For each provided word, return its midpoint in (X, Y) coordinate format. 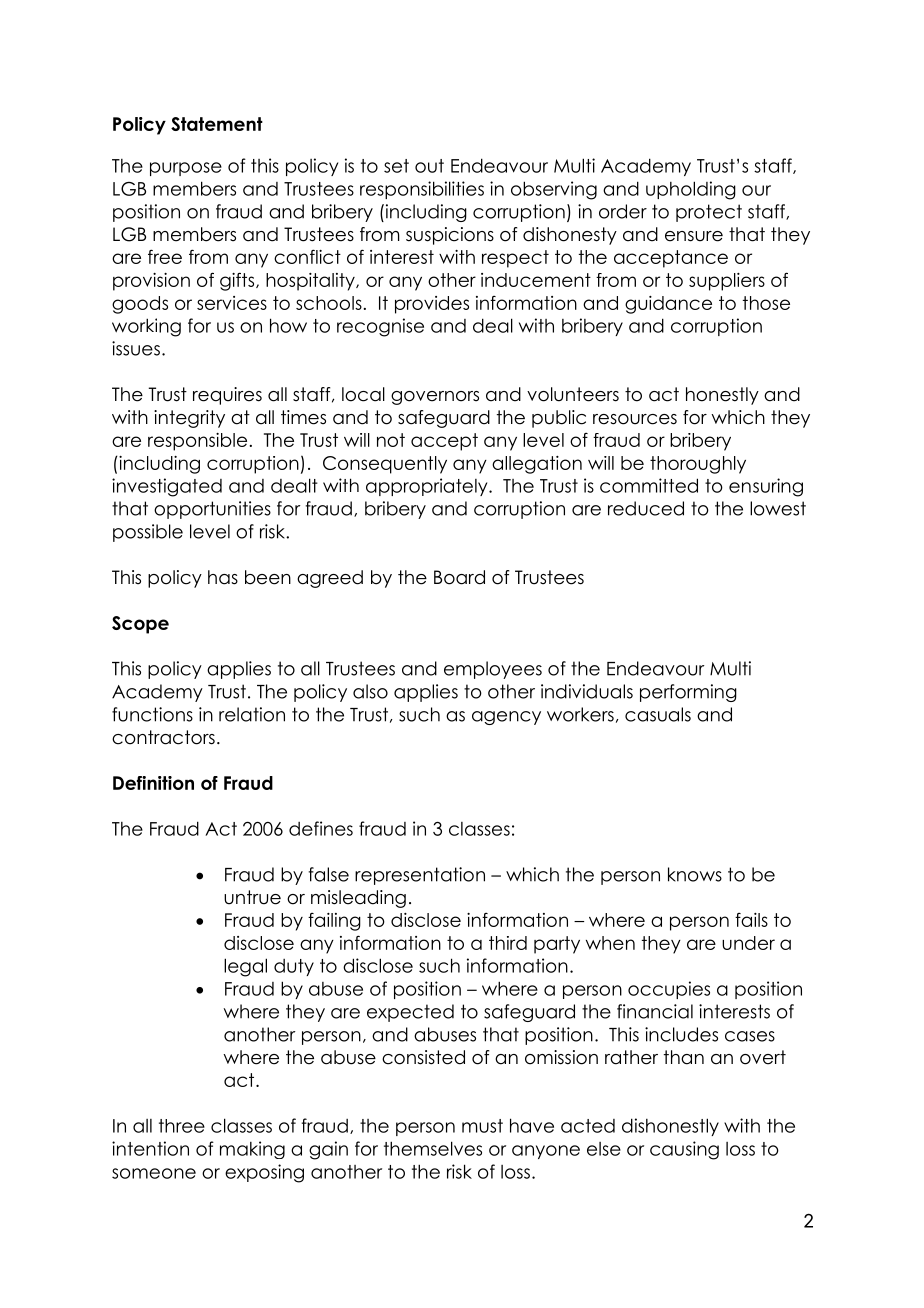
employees (493, 670)
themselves (433, 1148)
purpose (186, 169)
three (182, 1126)
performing (688, 693)
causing (684, 1150)
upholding (691, 190)
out (429, 166)
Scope (140, 625)
